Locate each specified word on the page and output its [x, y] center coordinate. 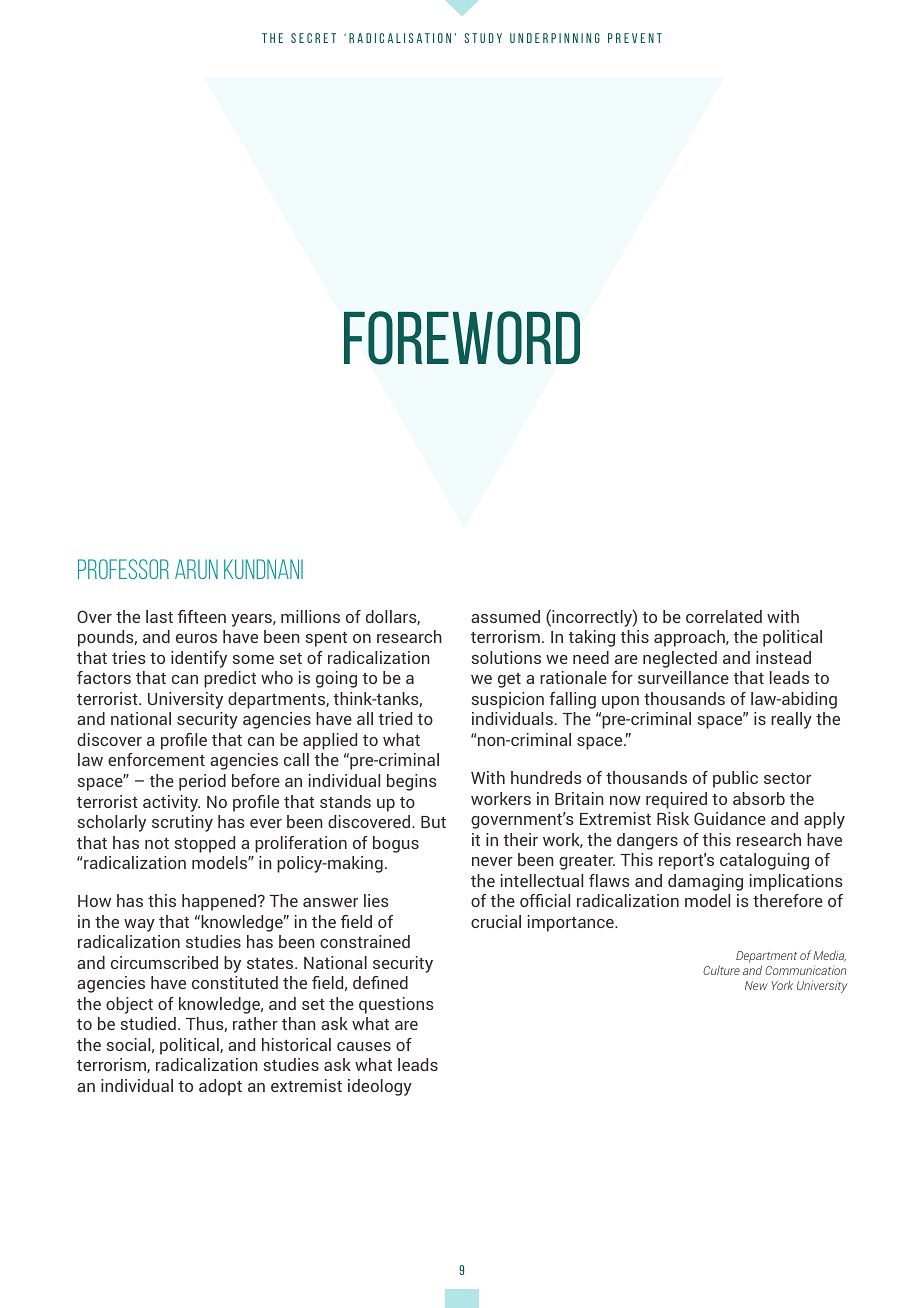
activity [171, 803]
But [433, 822]
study [483, 38]
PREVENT [635, 38]
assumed [505, 616]
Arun [196, 569]
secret [313, 38]
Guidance [730, 818]
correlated [724, 616]
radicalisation [400, 38]
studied [148, 1023]
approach [690, 638]
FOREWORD [462, 338]
